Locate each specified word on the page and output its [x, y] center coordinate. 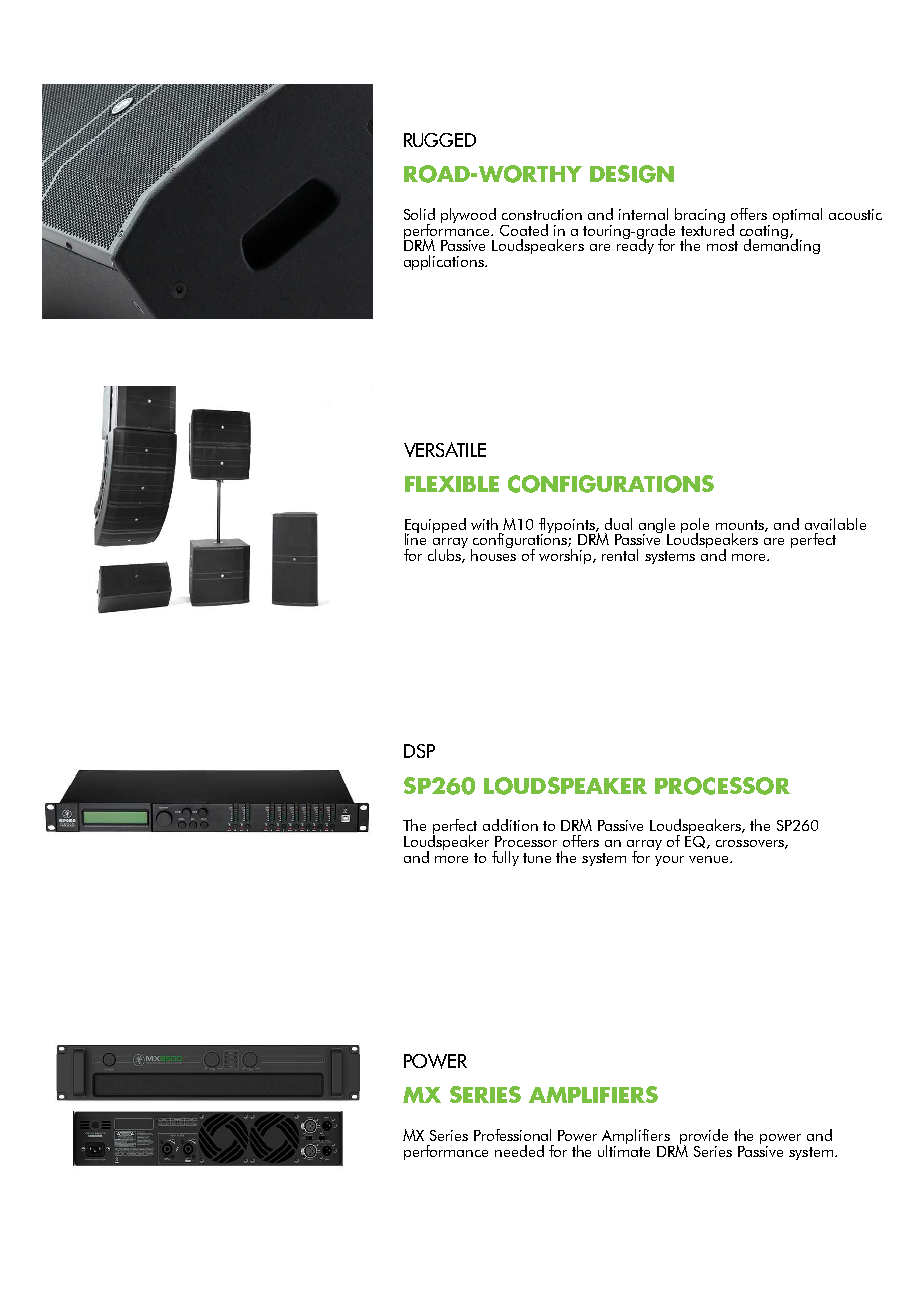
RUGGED [440, 140]
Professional [512, 1135]
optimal [797, 215]
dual [618, 524]
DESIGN [632, 174]
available [835, 524]
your [669, 861]
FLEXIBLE [452, 484]
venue [710, 859]
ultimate [624, 1149]
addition [510, 825]
